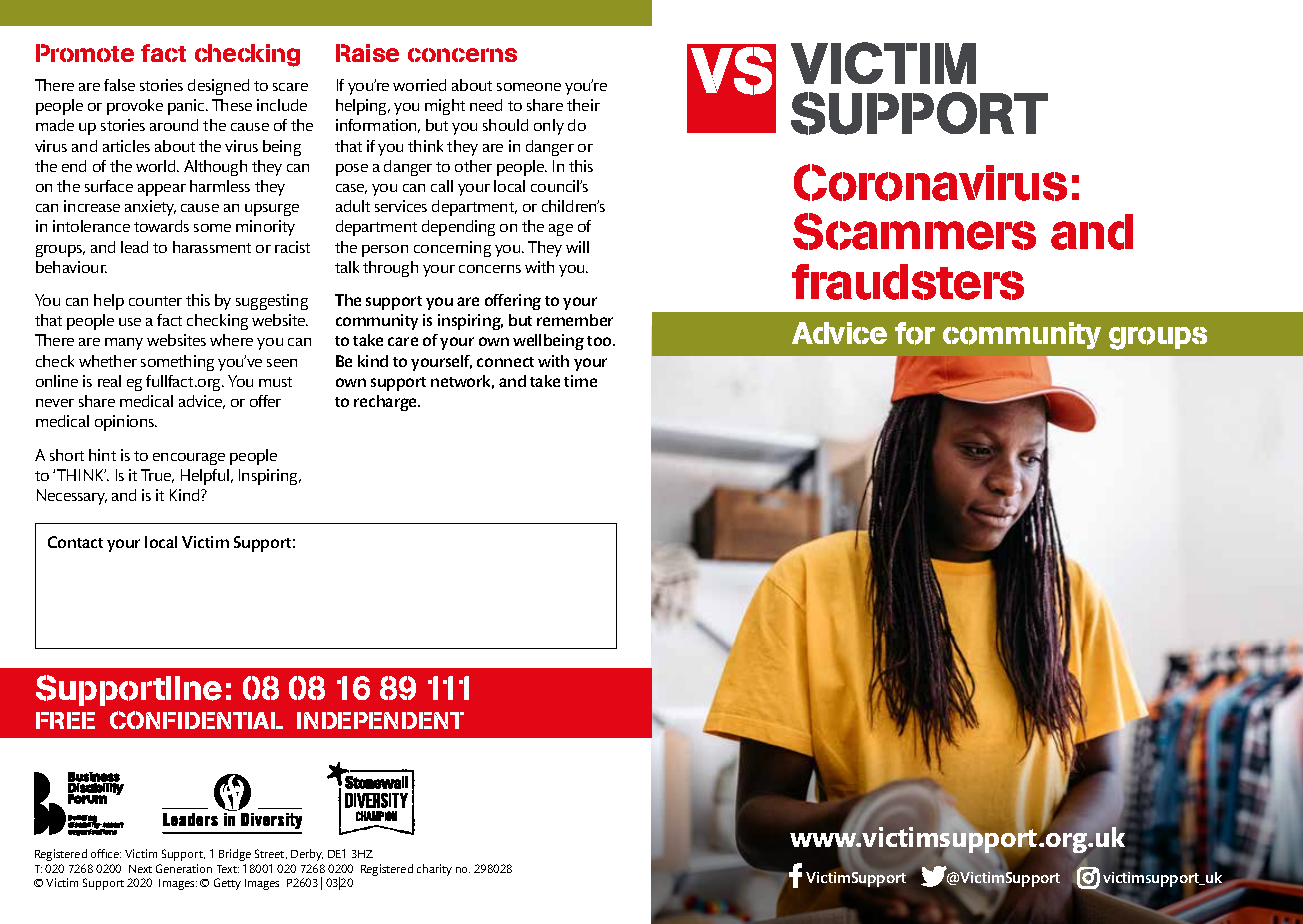 This screenshot has height=924, width=1303. What do you see at coordinates (387, 403) in the screenshot?
I see `recharge` at bounding box center [387, 403].
